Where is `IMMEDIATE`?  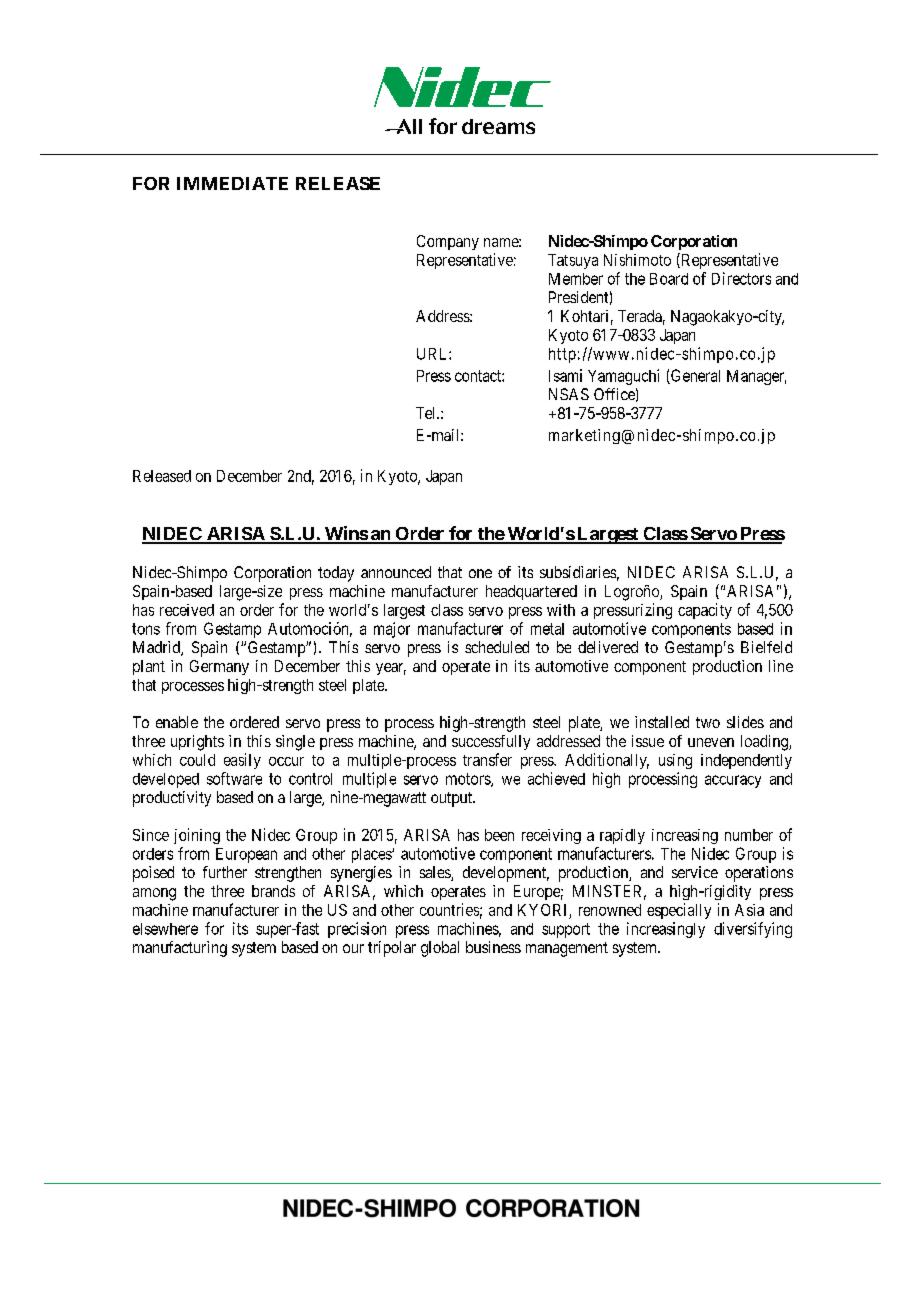 IMMEDIATE is located at coordinates (232, 183).
